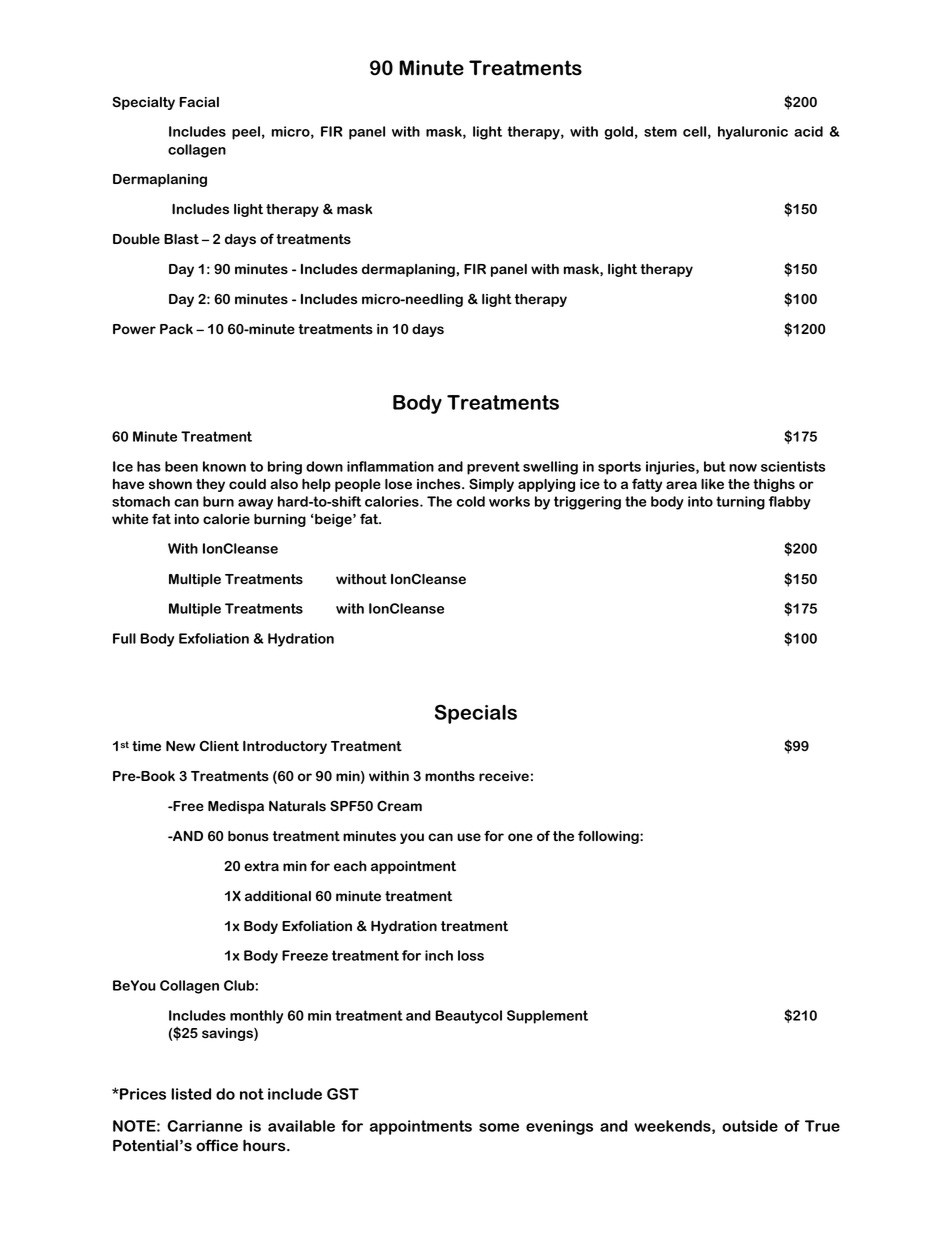  I want to click on Facial, so click(199, 102).
